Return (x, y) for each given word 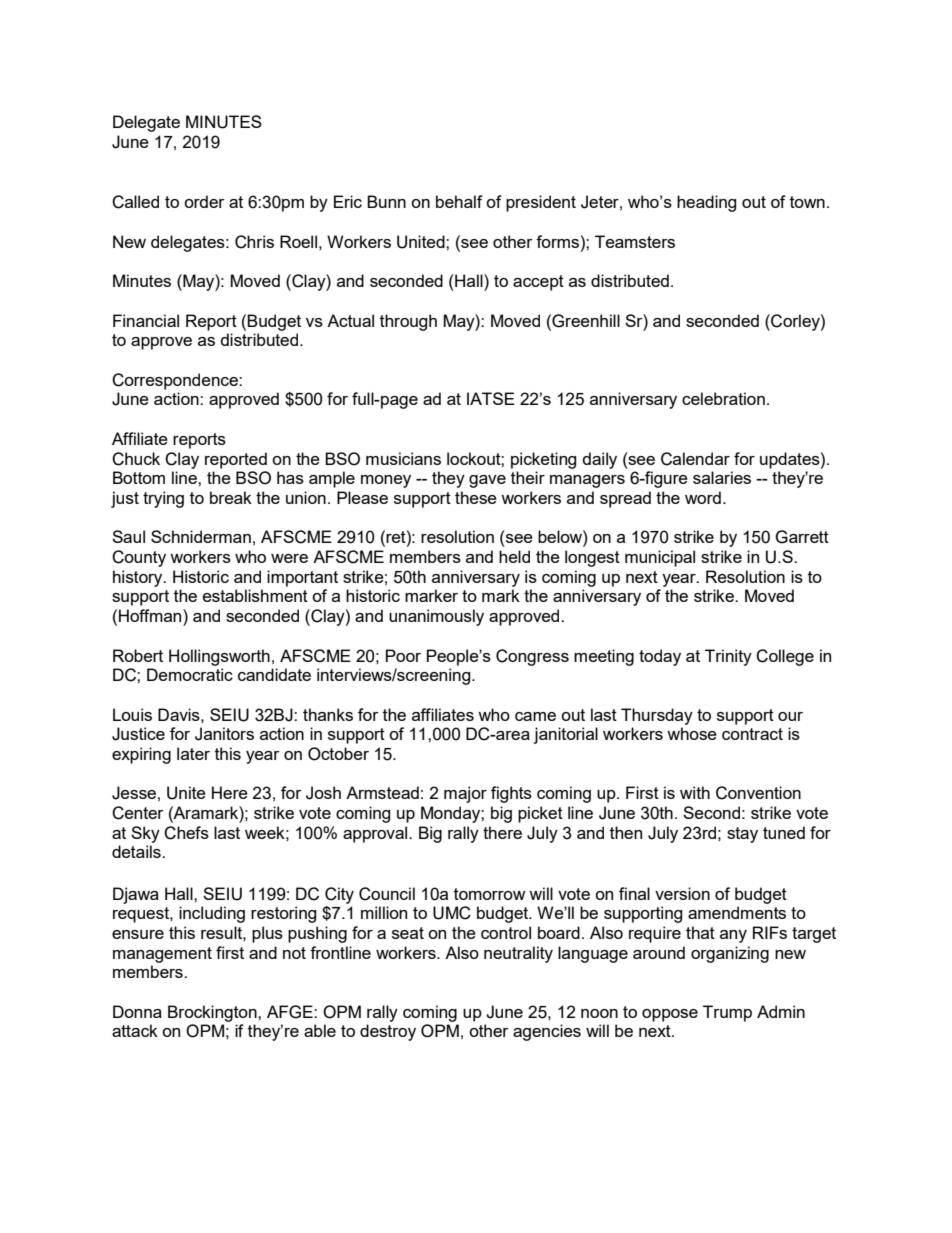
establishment (255, 595)
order (204, 201)
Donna (137, 1011)
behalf (459, 201)
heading (706, 203)
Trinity (728, 657)
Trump (727, 1013)
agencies (547, 1032)
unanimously (436, 617)
